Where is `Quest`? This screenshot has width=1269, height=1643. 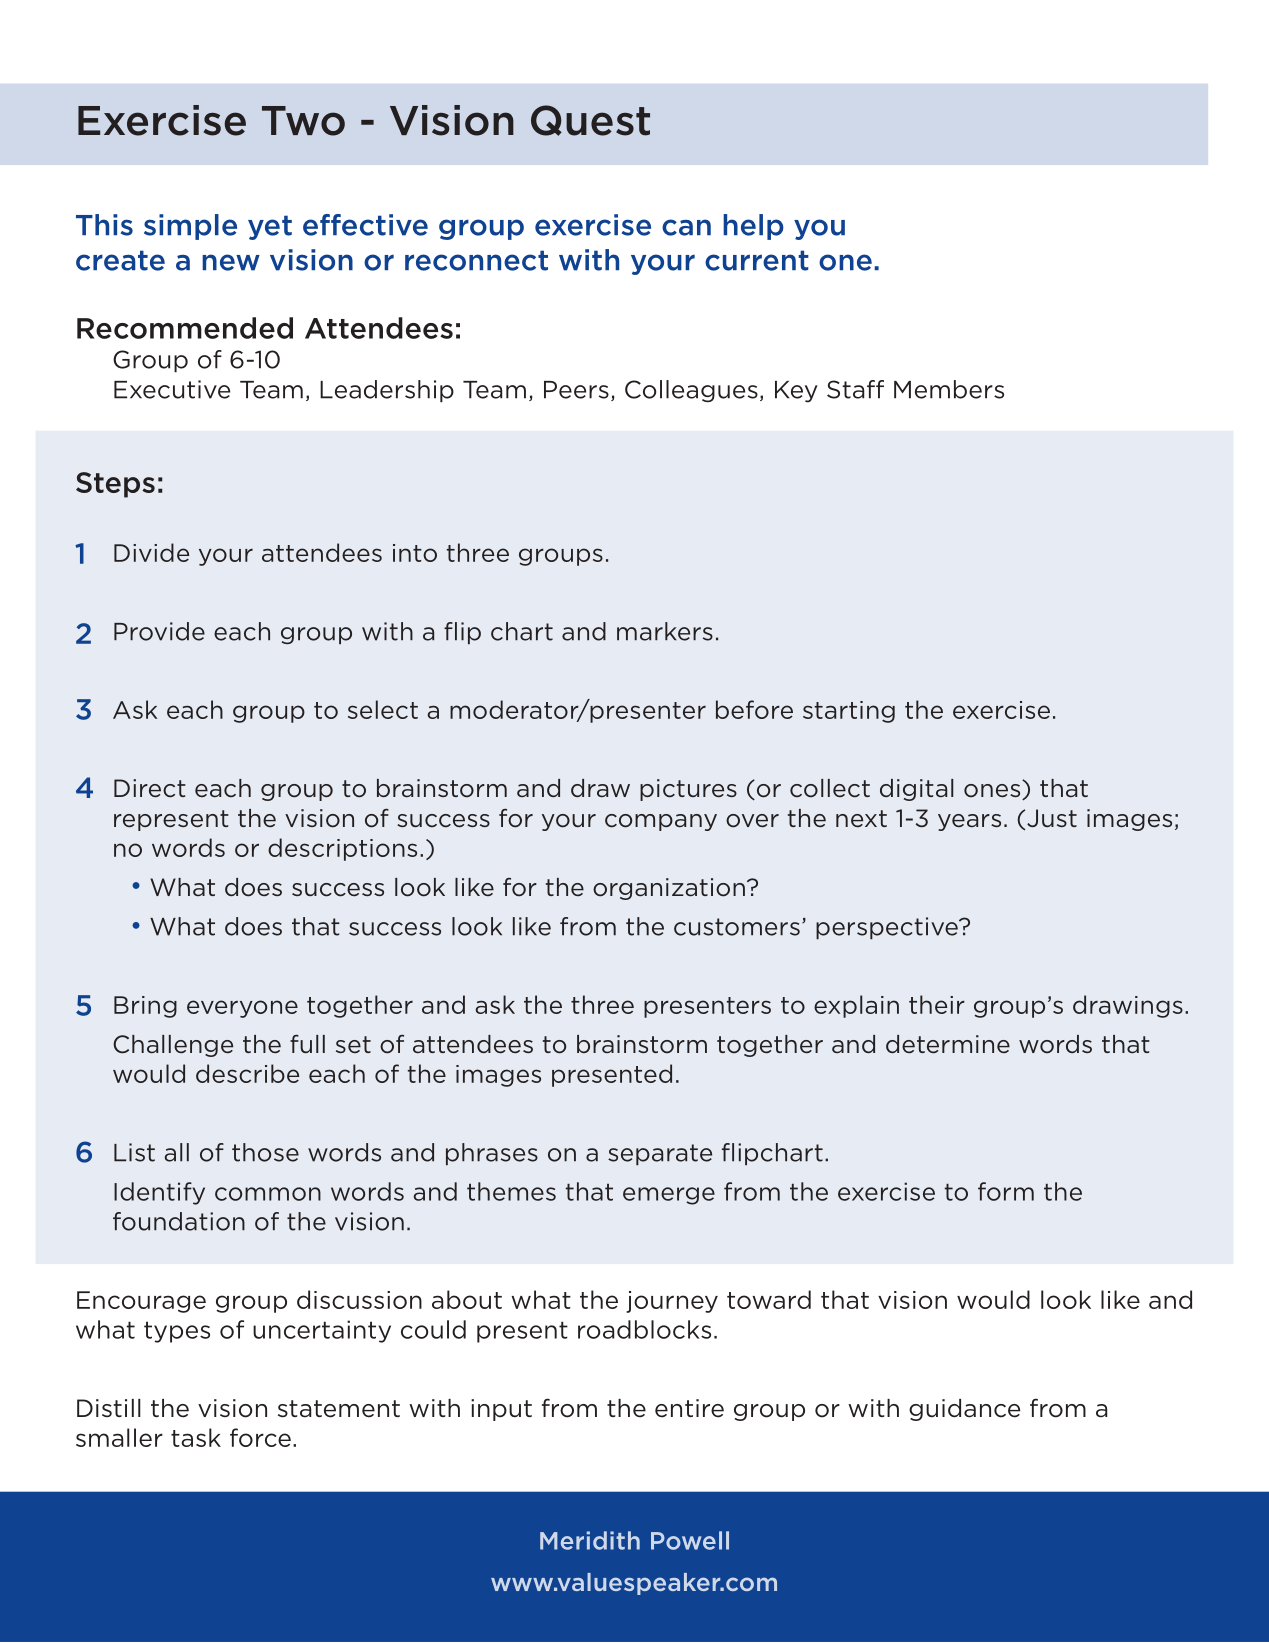
Quest is located at coordinates (590, 120).
